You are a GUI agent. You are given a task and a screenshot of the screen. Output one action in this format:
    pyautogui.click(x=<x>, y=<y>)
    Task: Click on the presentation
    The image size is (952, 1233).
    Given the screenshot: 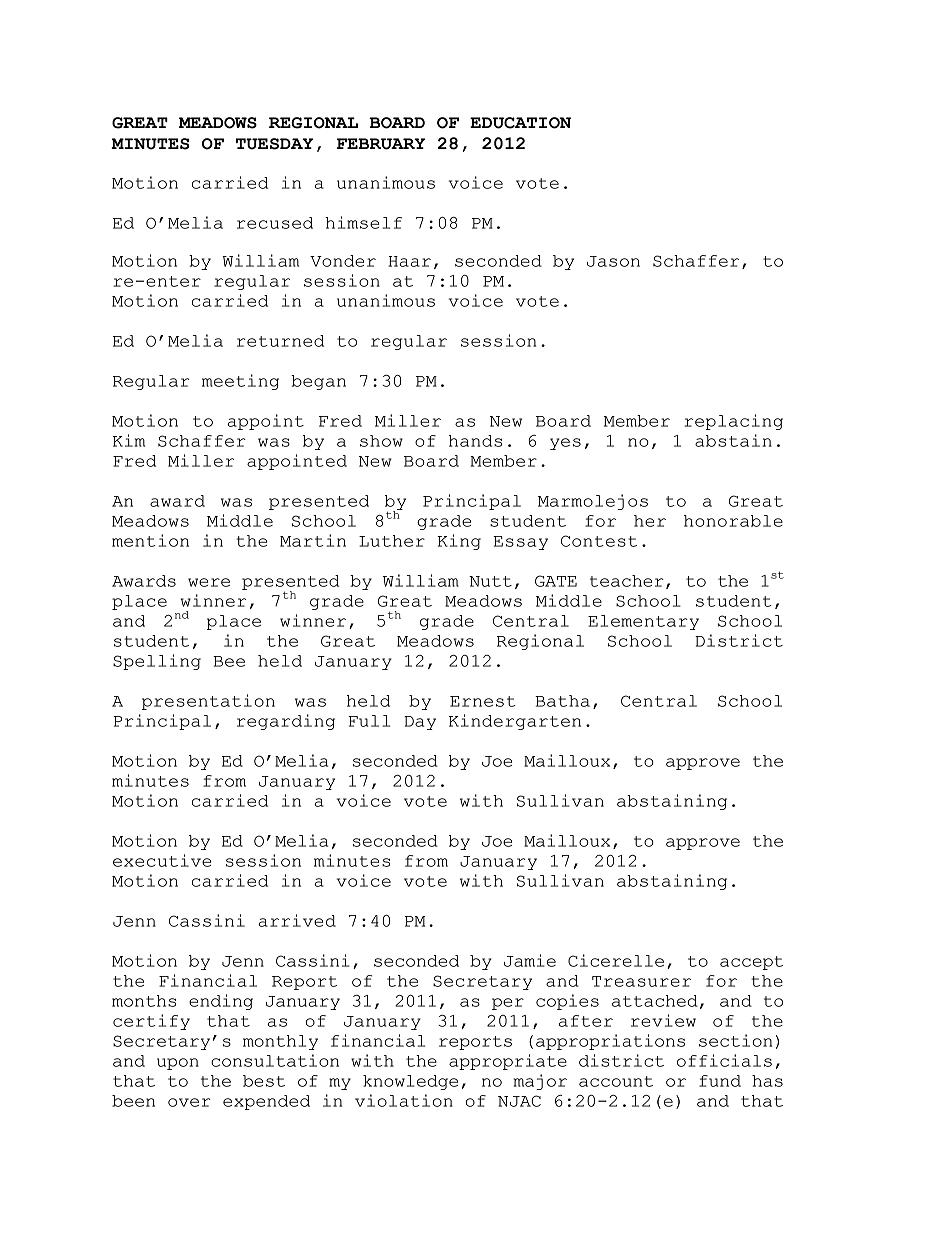 What is the action you would take?
    pyautogui.click(x=208, y=702)
